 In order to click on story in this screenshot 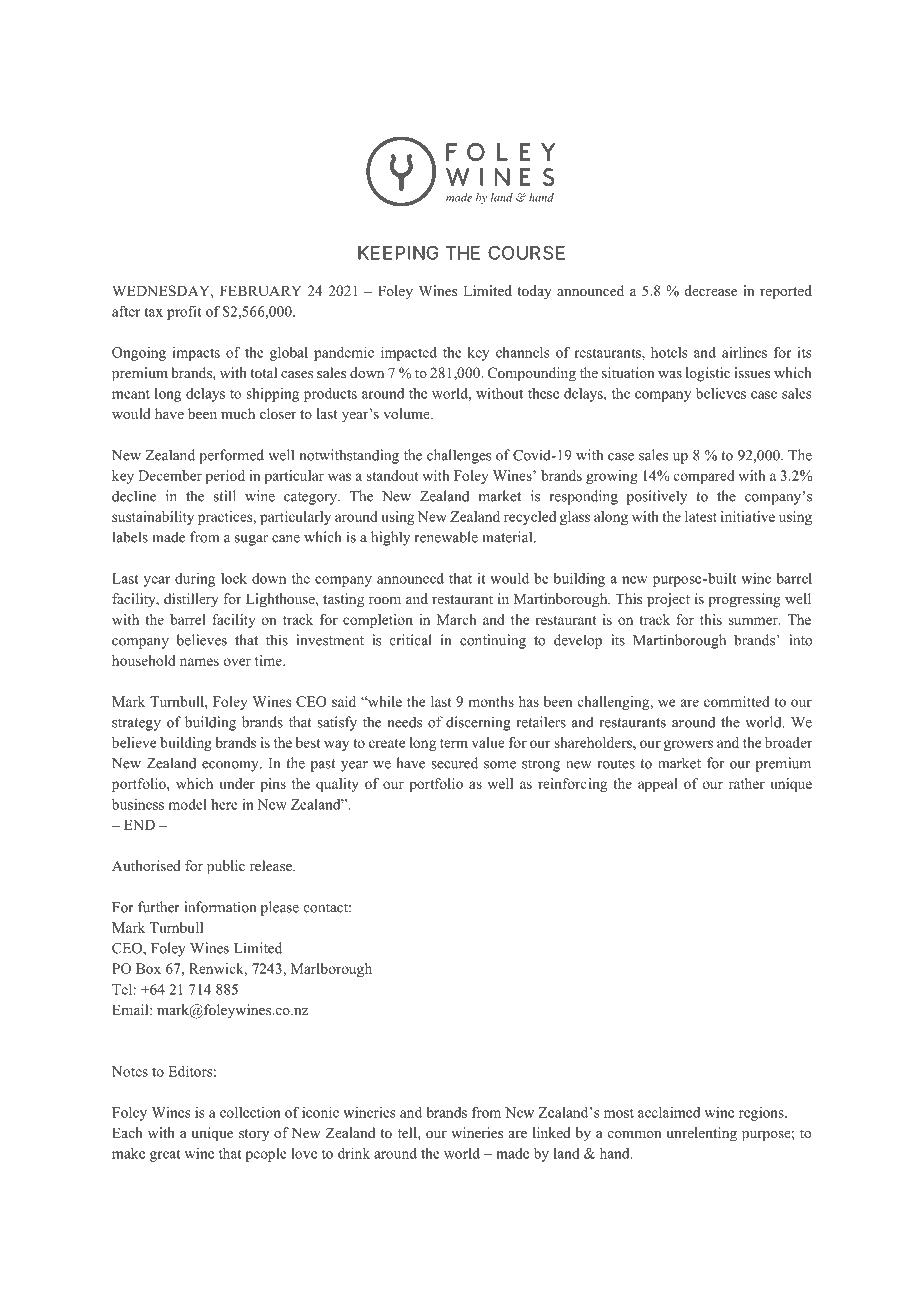, I will do `click(254, 1135)`.
